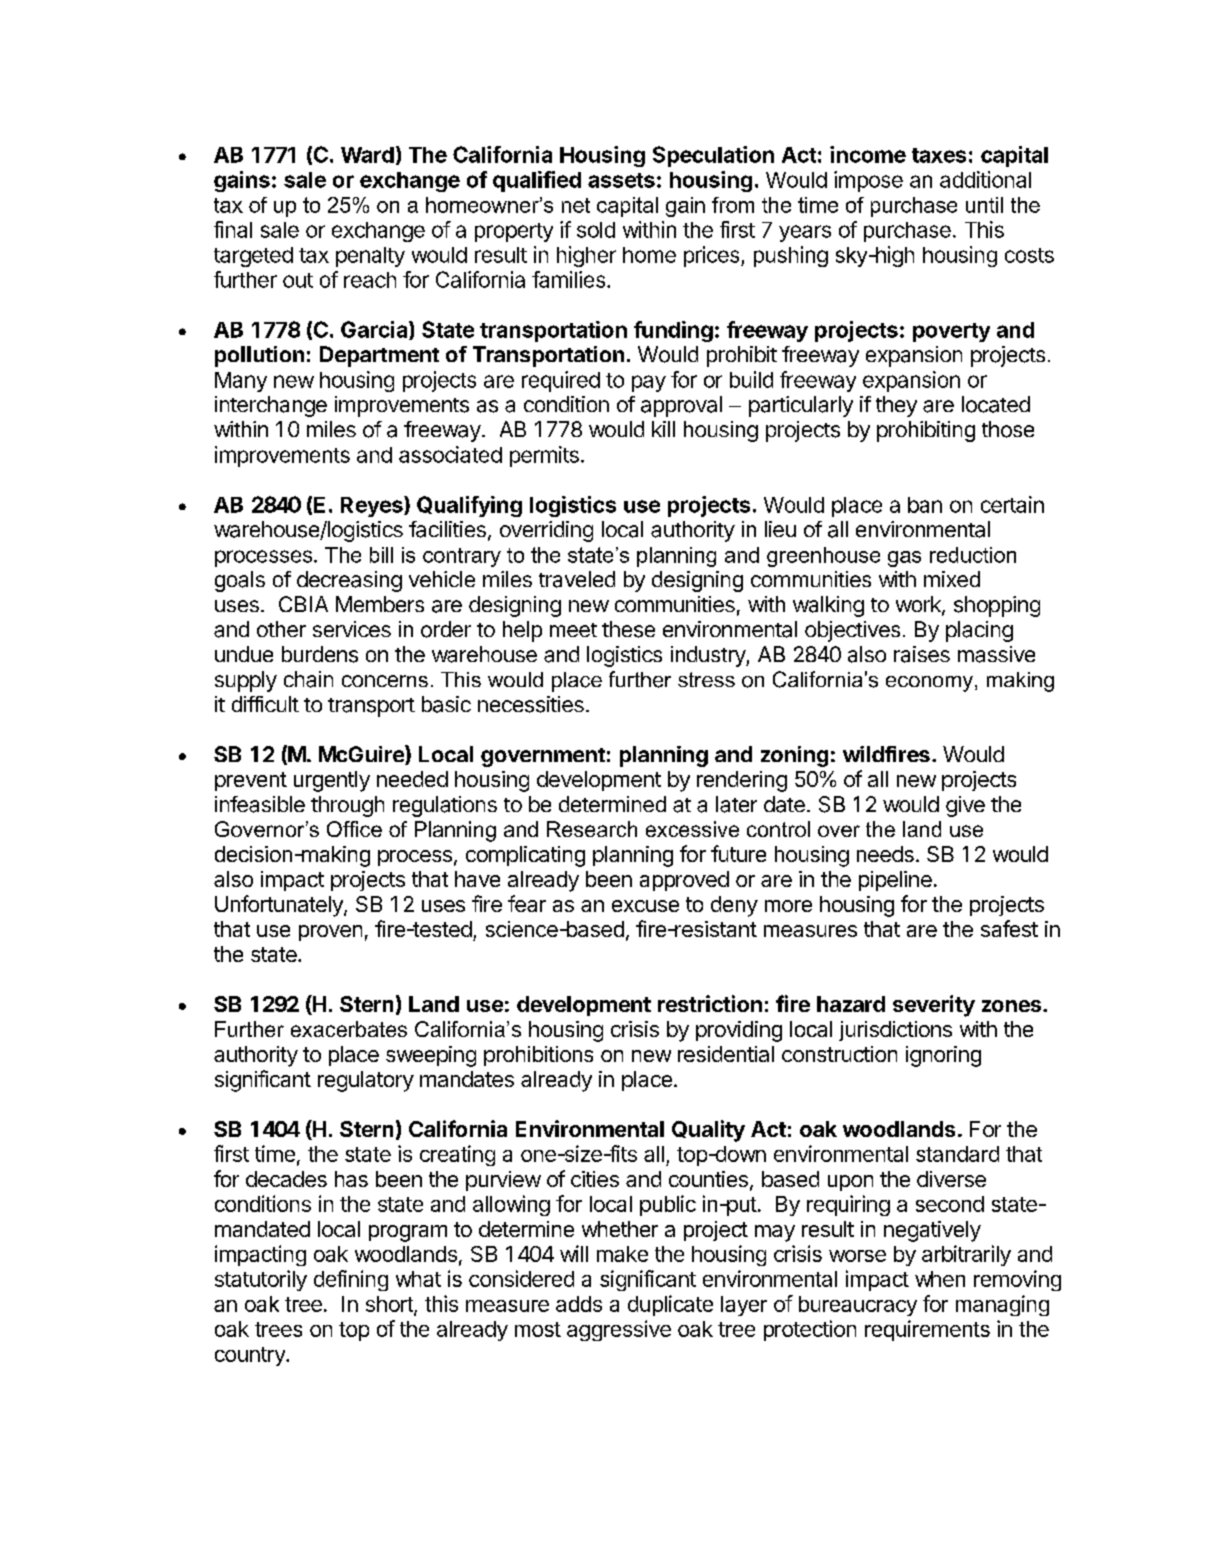 This screenshot has width=1209, height=1564. Describe the element at coordinates (939, 155) in the screenshot. I see `taxes` at that location.
